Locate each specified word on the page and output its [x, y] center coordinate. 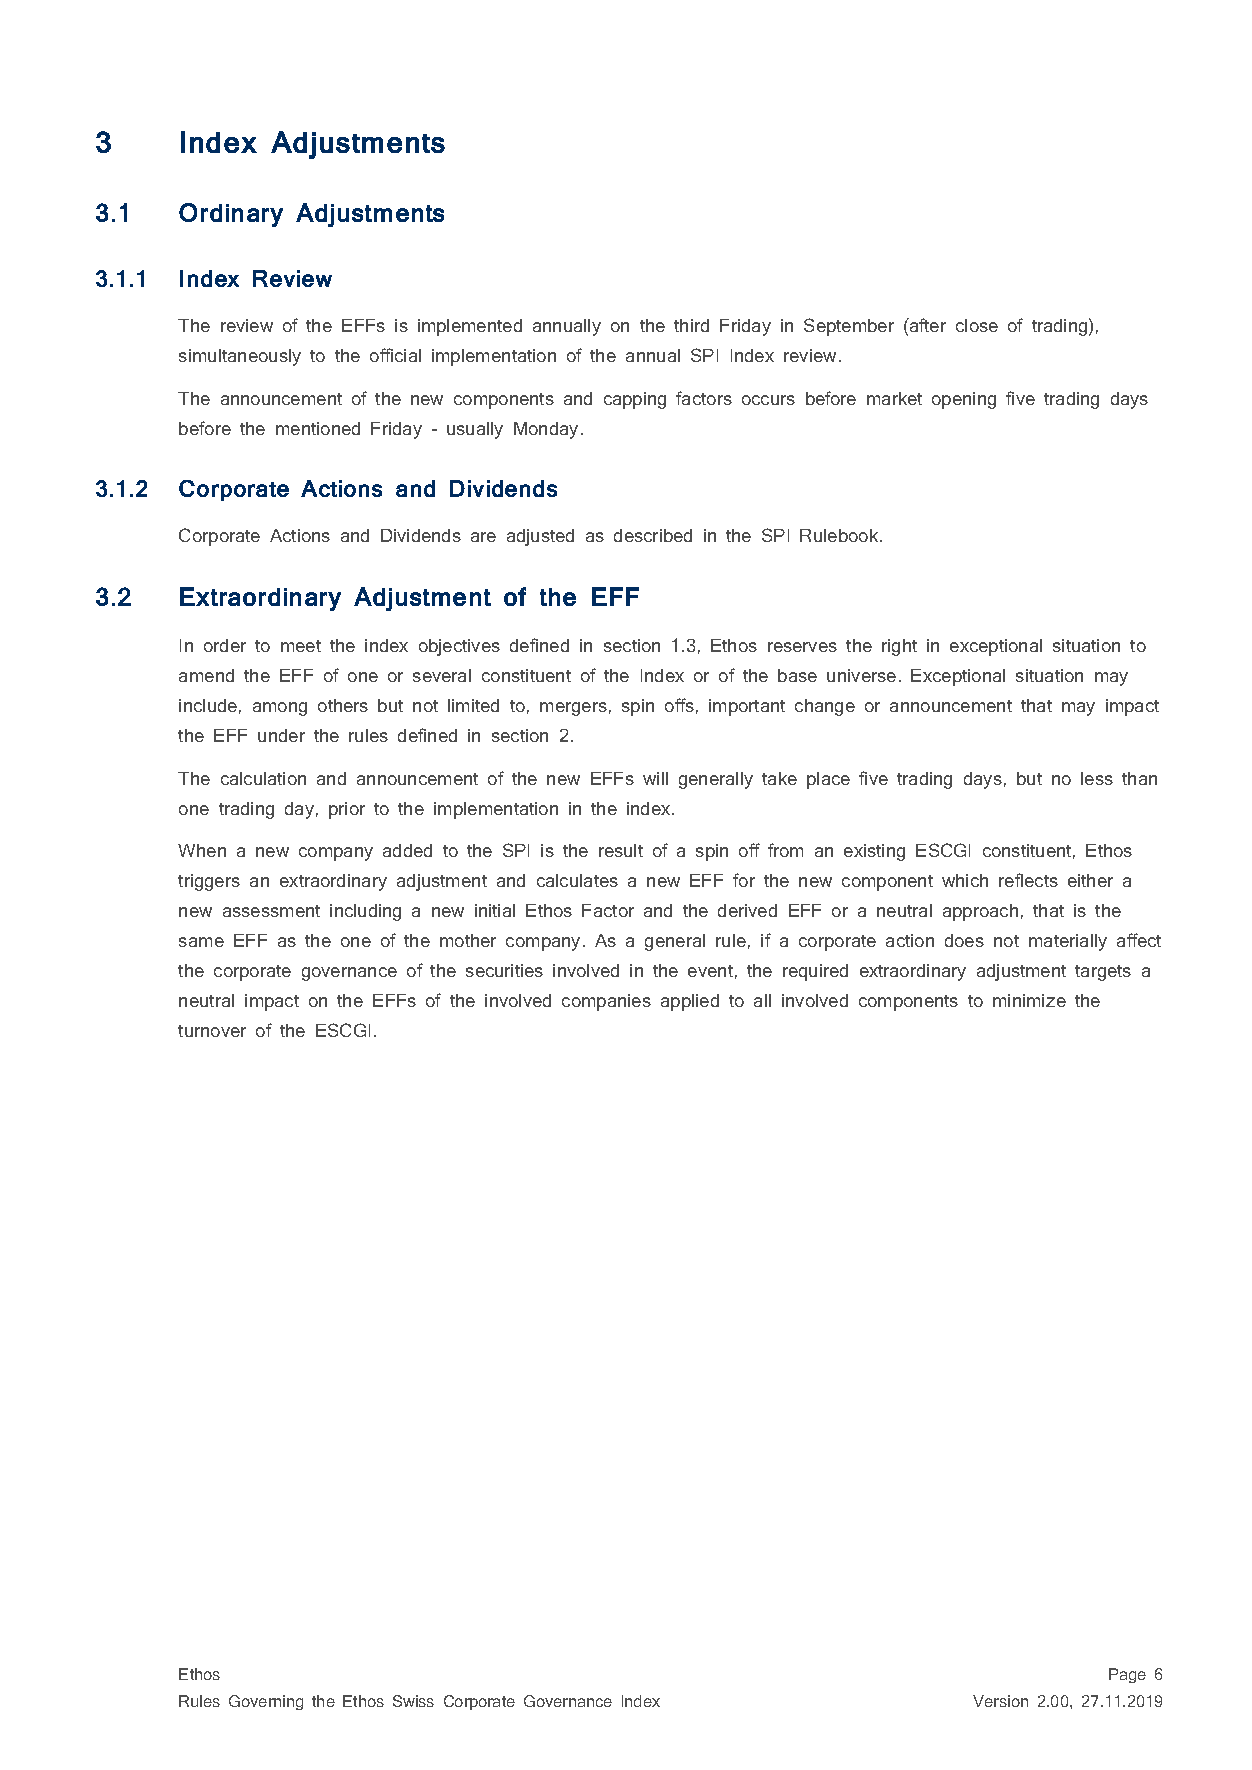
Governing [266, 1702]
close [977, 325]
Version [1000, 1701]
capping [635, 400]
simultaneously [240, 357]
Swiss [413, 1701]
